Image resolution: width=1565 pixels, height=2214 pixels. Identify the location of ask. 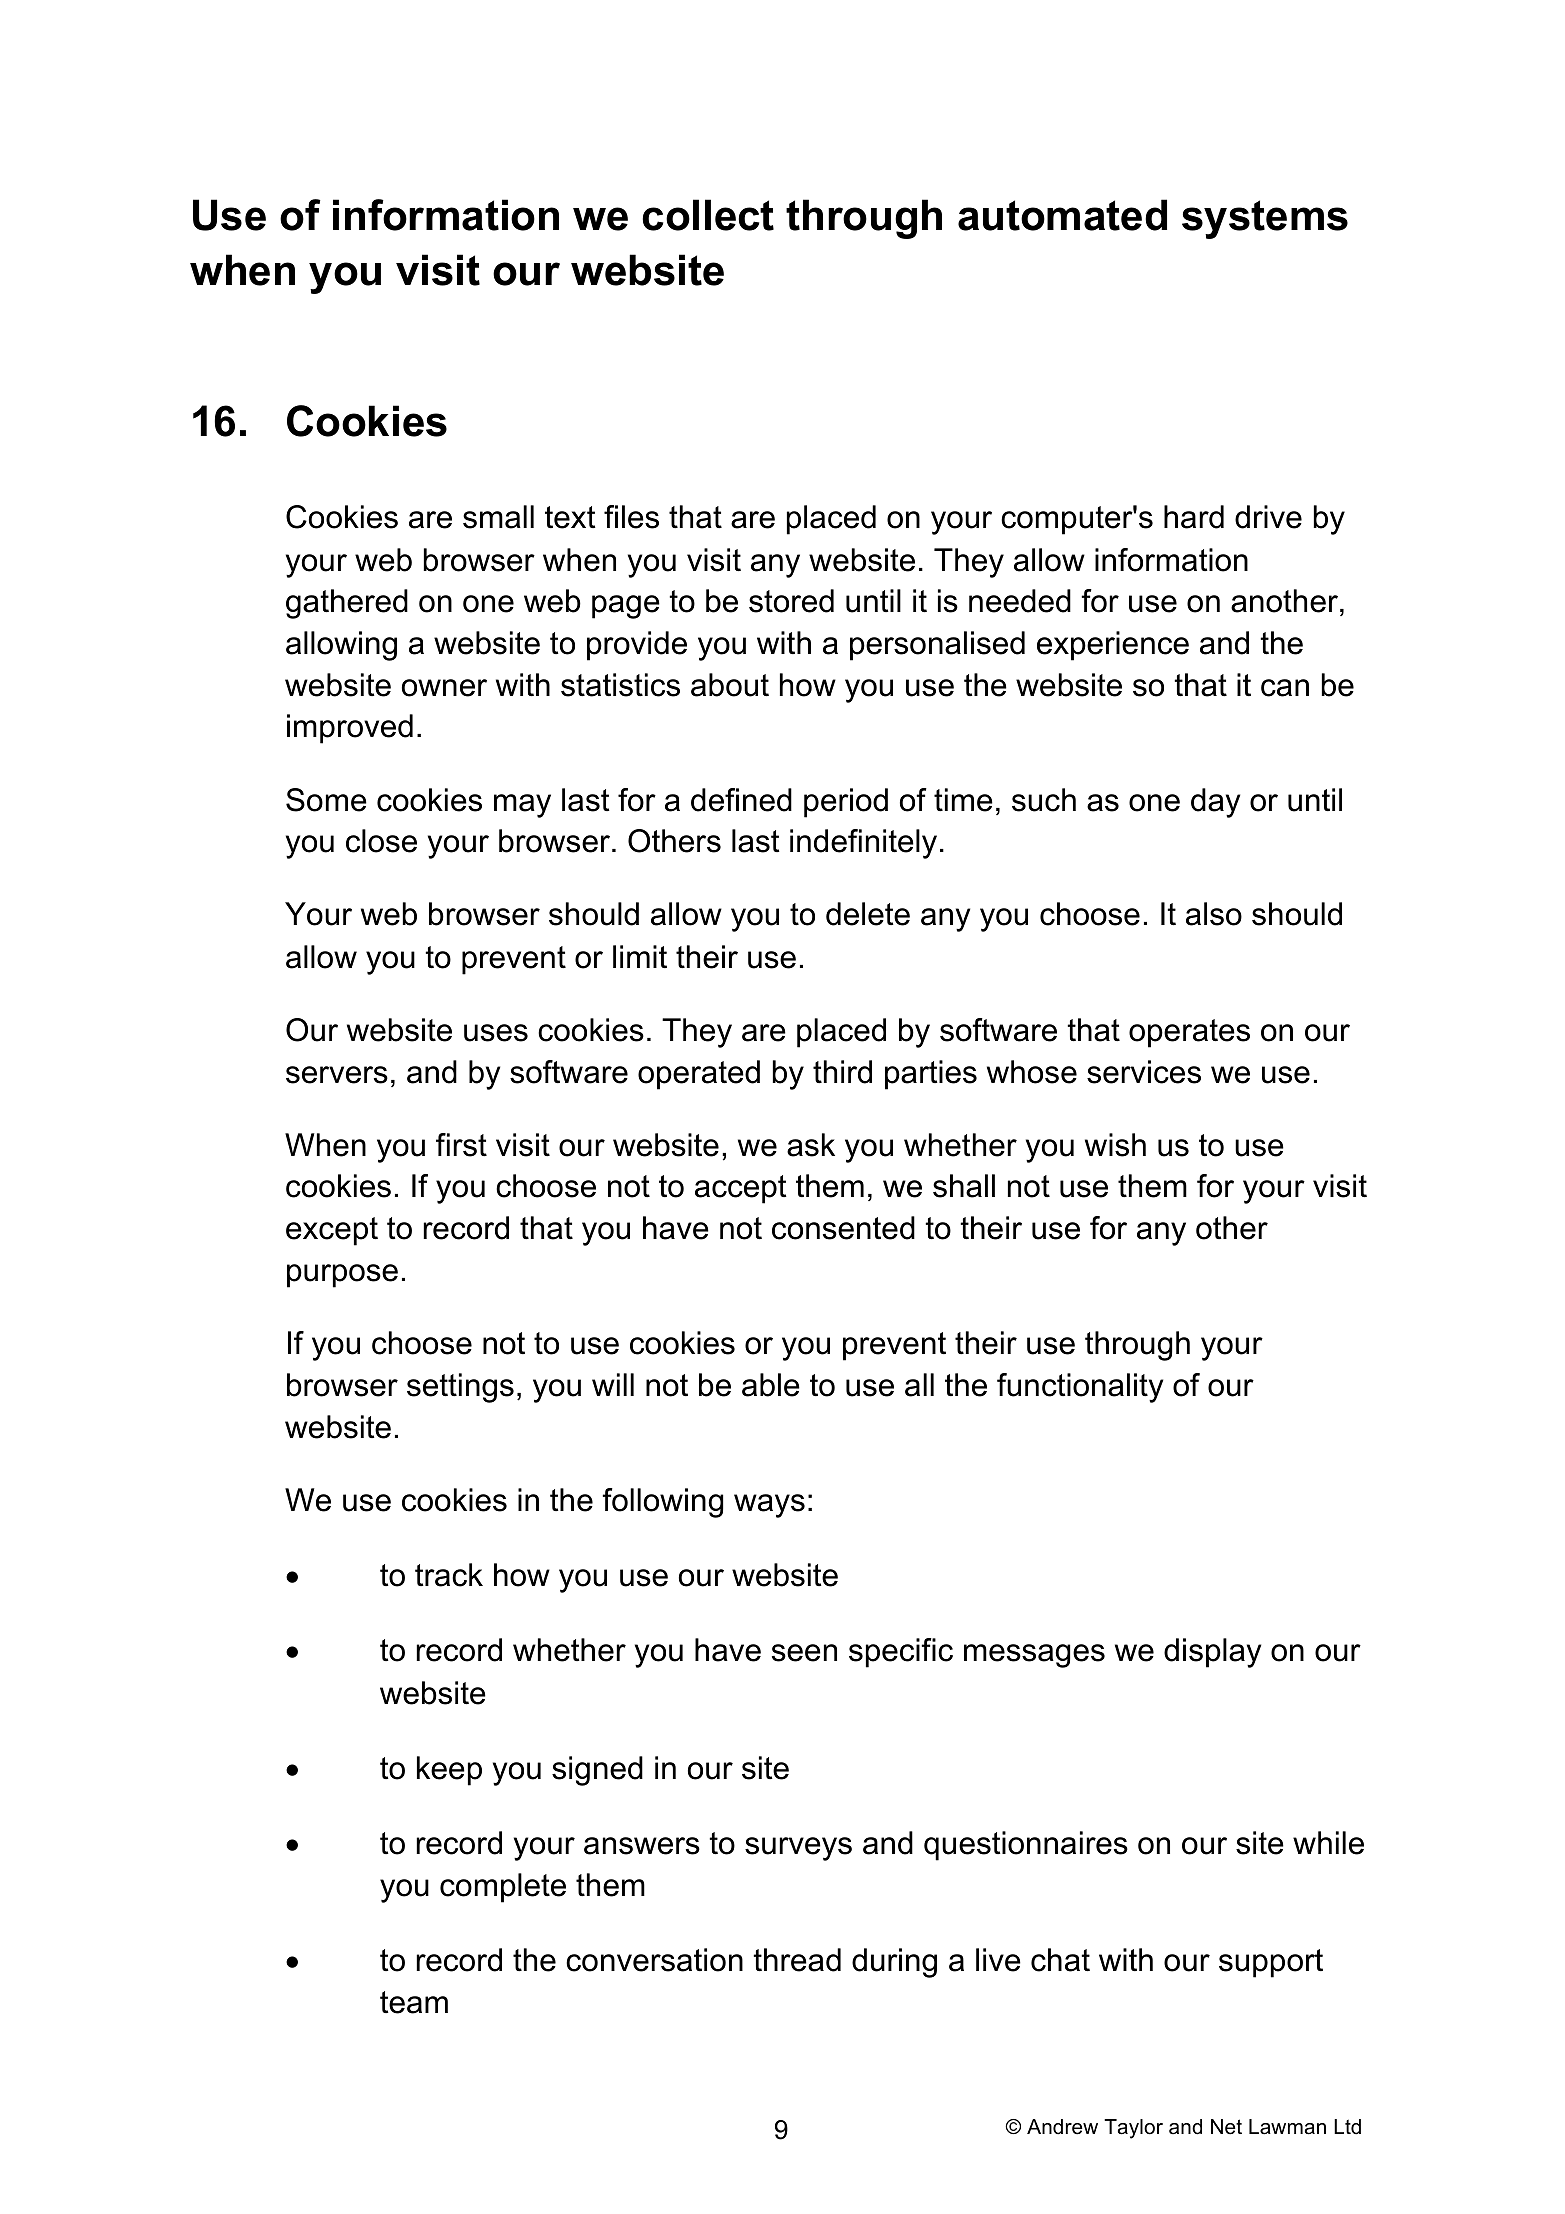
(811, 1145).
